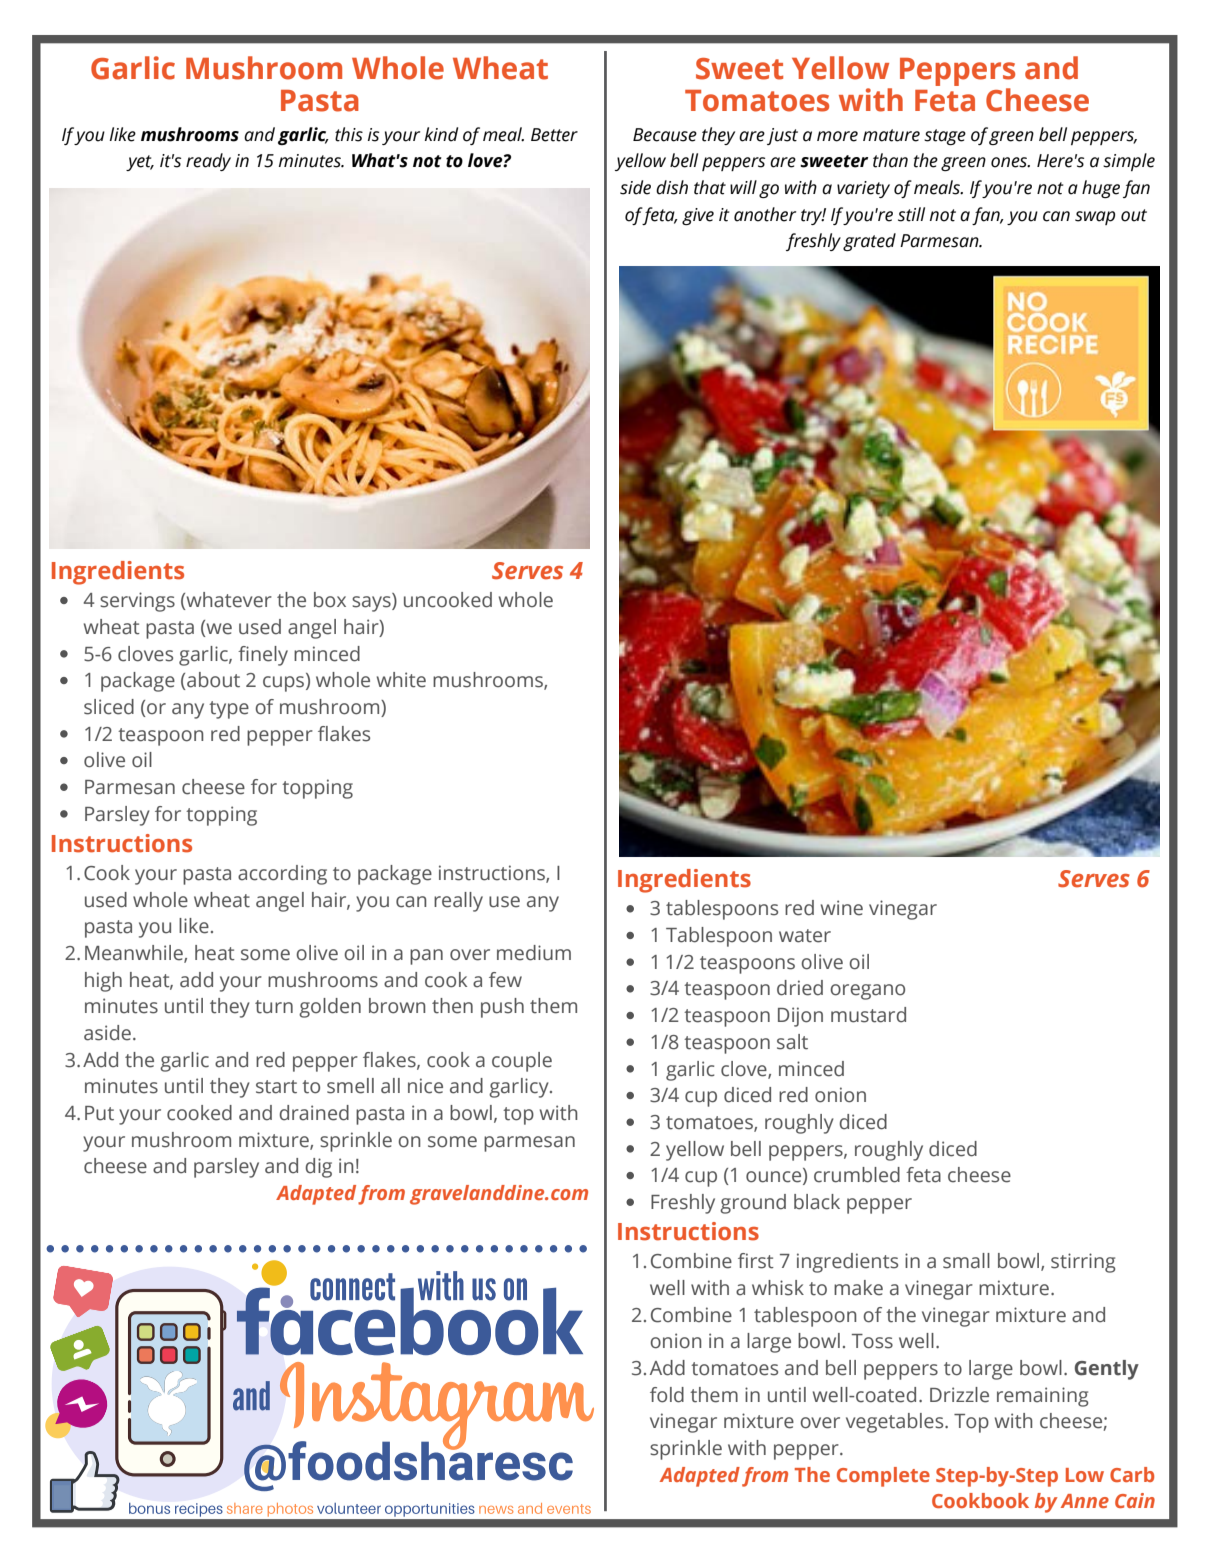 Image resolution: width=1209 pixels, height=1565 pixels. What do you see at coordinates (282, 875) in the screenshot?
I see `according` at bounding box center [282, 875].
